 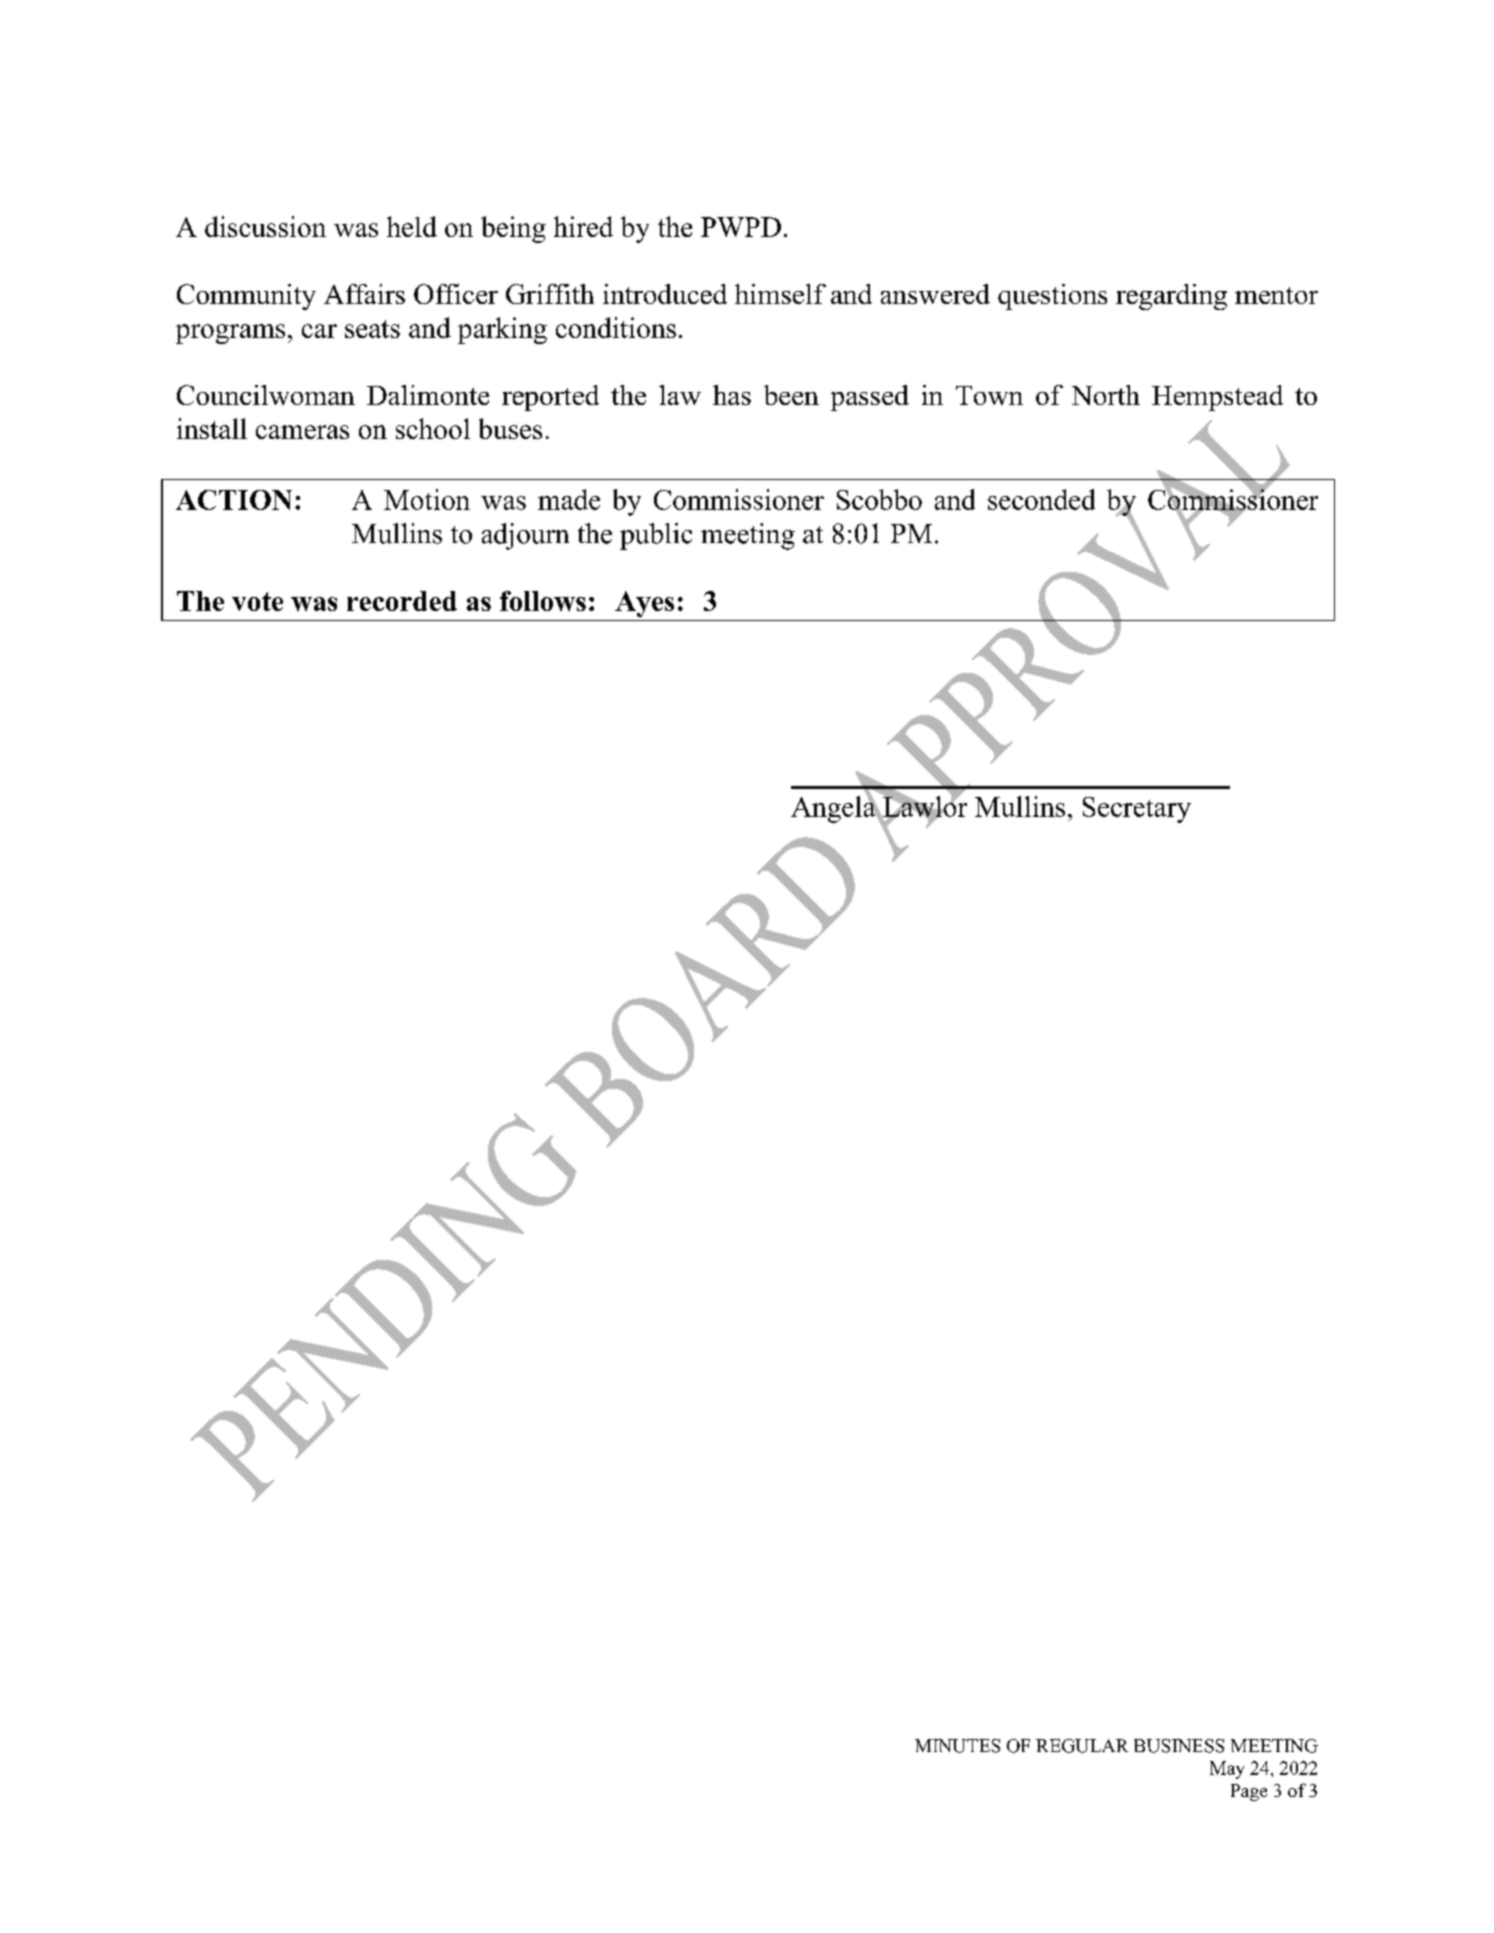 What do you see at coordinates (957, 1746) in the document?
I see `MINUTES` at bounding box center [957, 1746].
